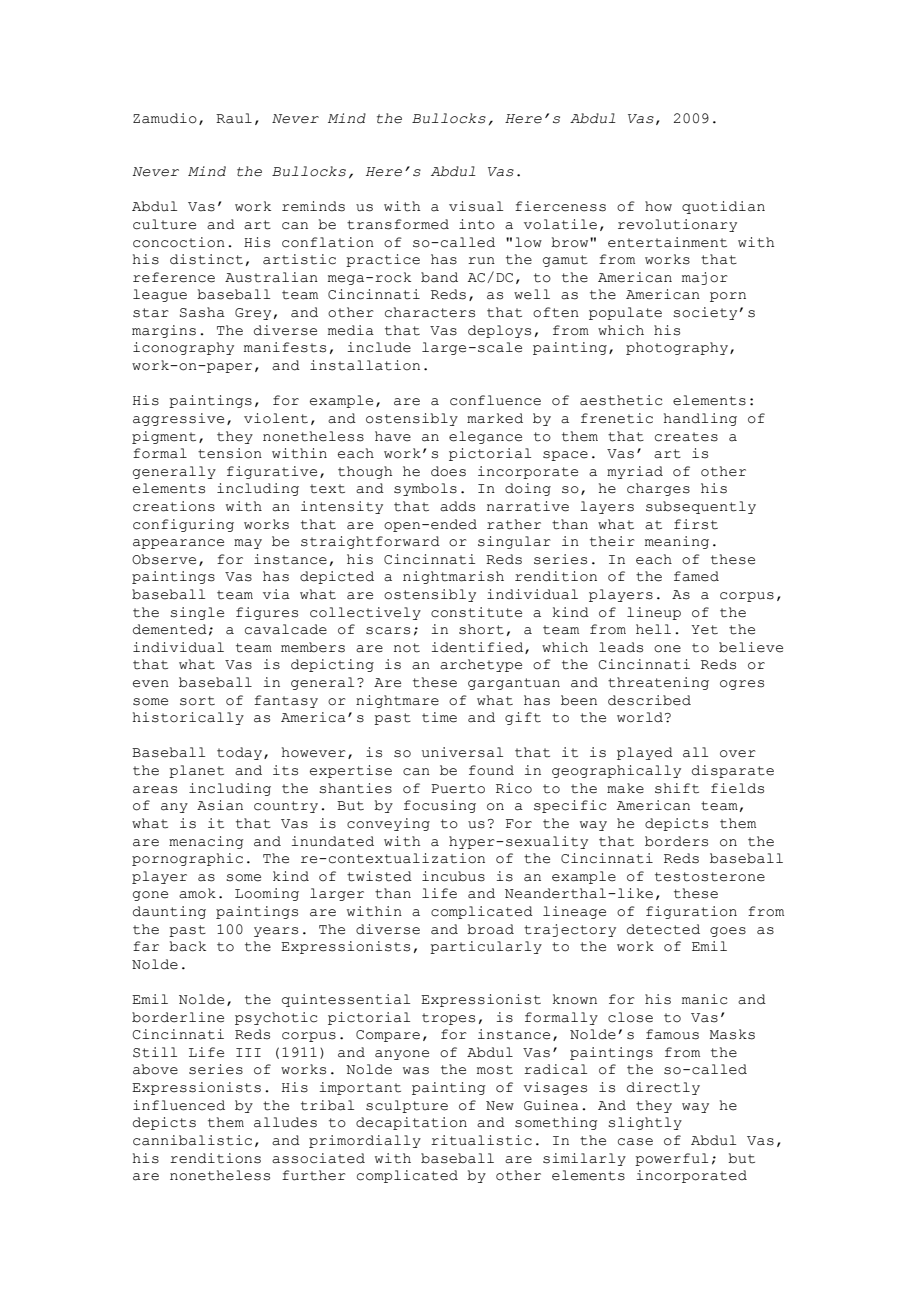 The image size is (924, 1309). I want to click on visual, so click(476, 206).
